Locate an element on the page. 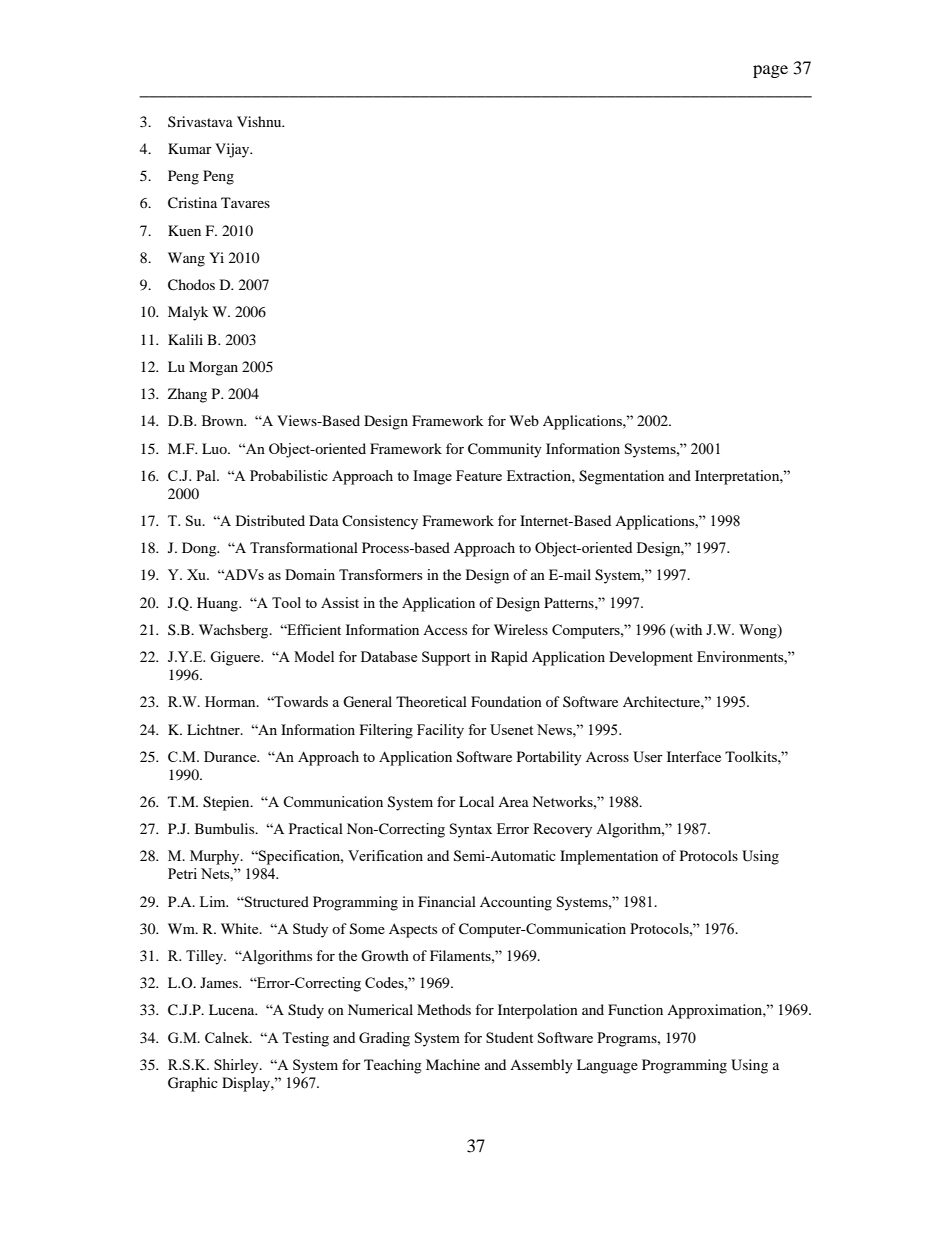 The image size is (952, 1233). Vijay is located at coordinates (233, 150).
